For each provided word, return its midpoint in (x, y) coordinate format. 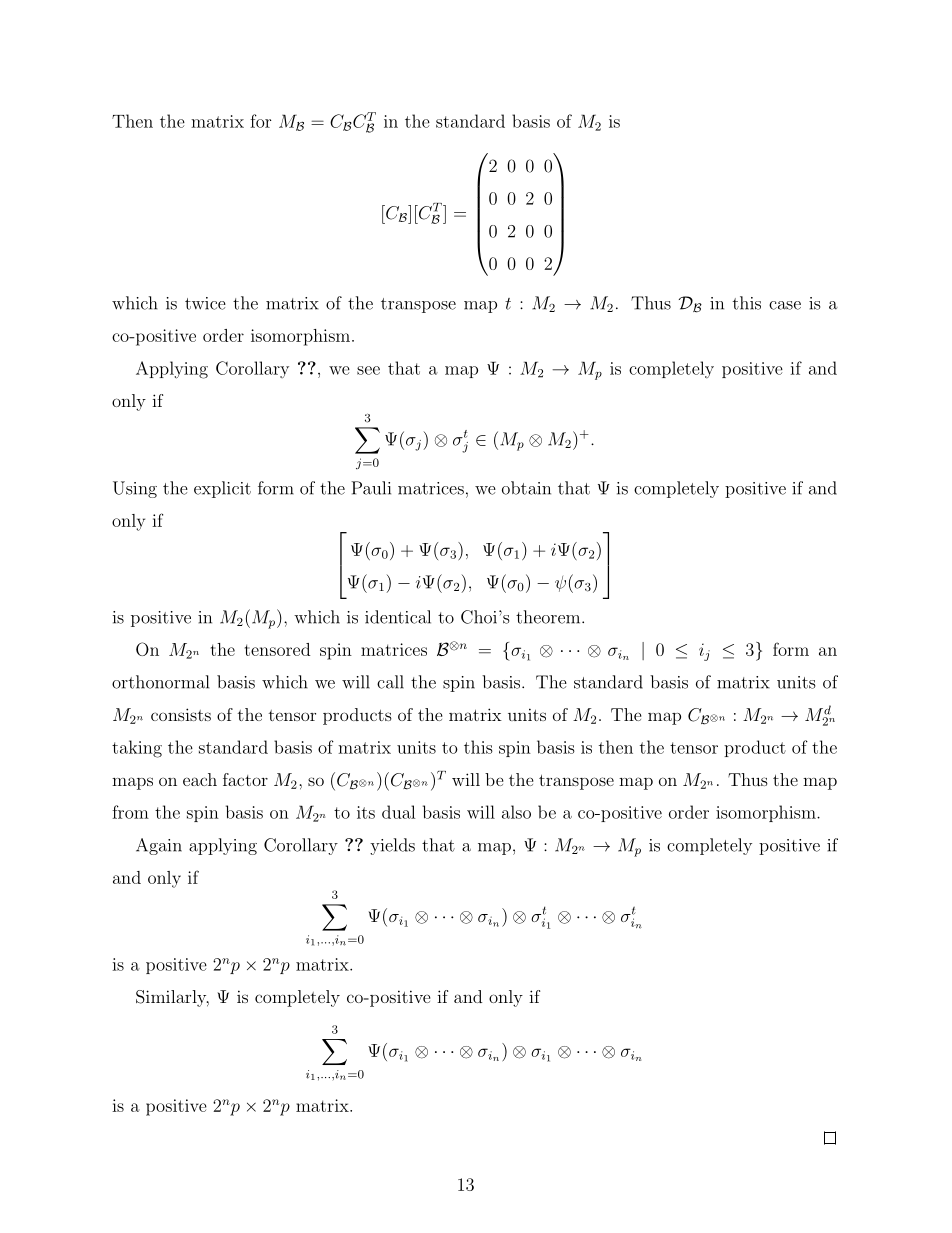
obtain (526, 488)
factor (245, 779)
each (200, 779)
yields (392, 846)
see (368, 370)
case (785, 305)
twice (205, 303)
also (516, 812)
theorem (549, 617)
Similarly (172, 998)
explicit (222, 489)
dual (398, 812)
